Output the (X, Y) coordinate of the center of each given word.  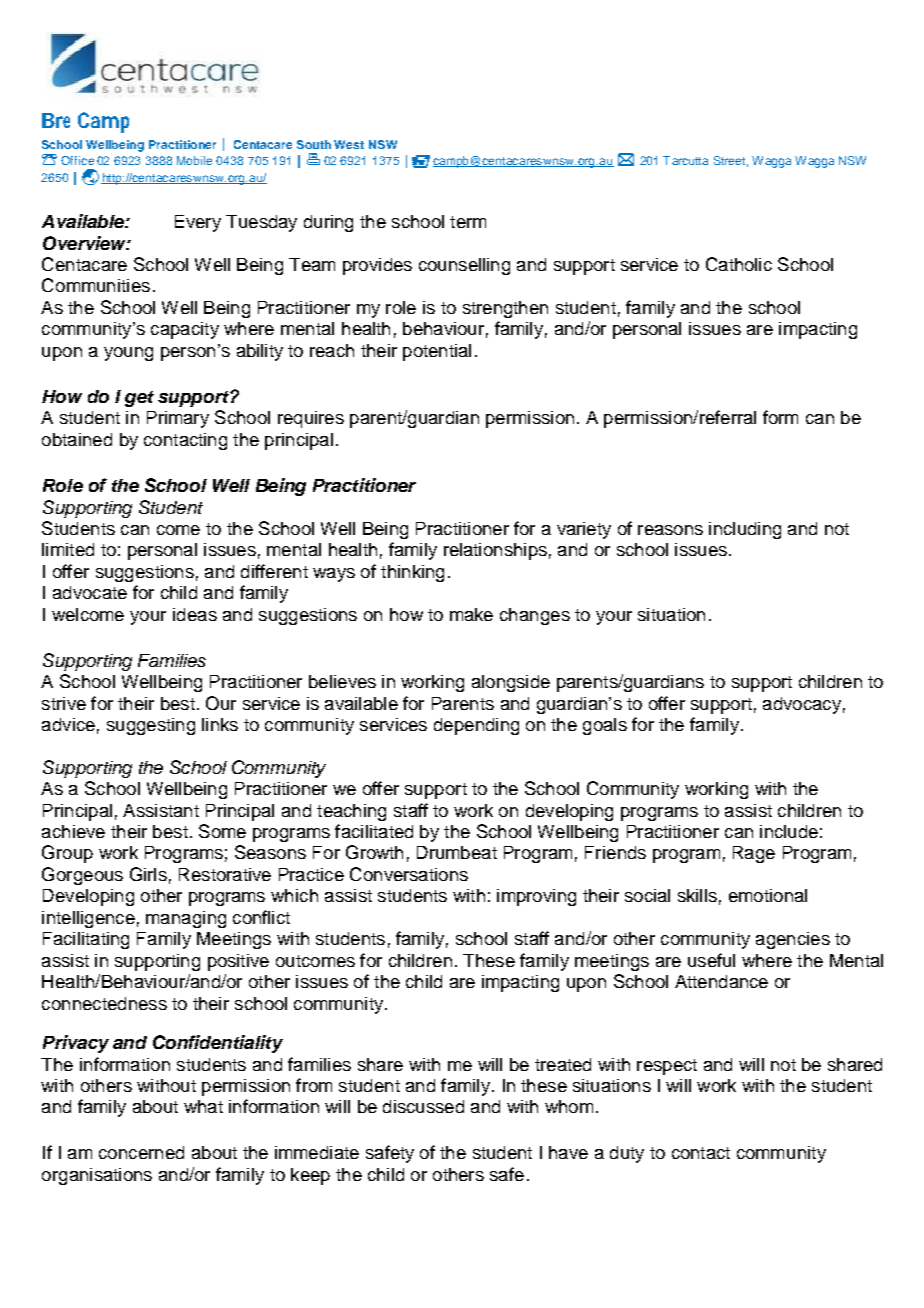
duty (627, 1154)
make (471, 614)
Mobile (194, 160)
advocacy (802, 705)
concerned (141, 1152)
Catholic (739, 264)
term (468, 222)
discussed (423, 1106)
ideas (195, 614)
